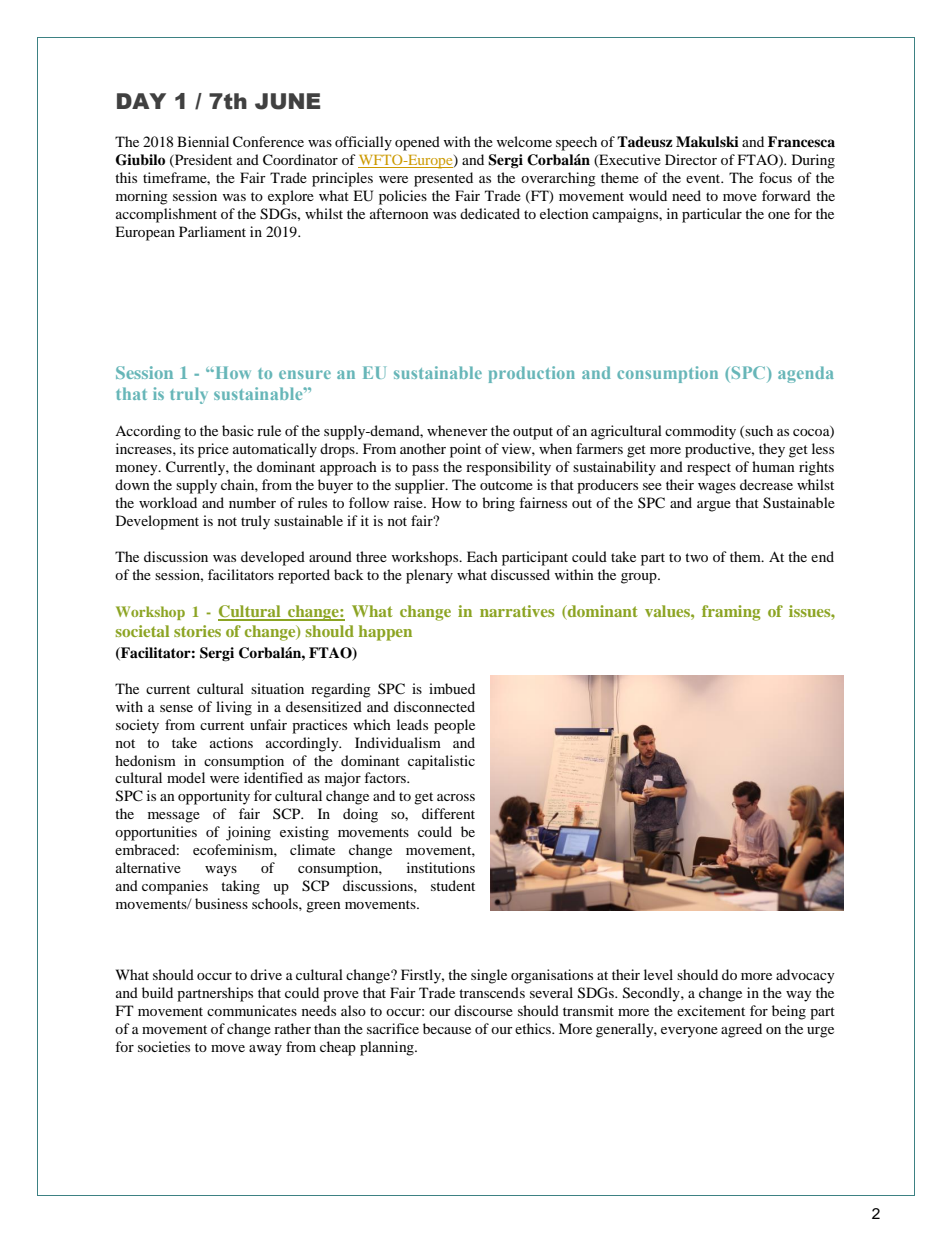 This screenshot has height=1233, width=952. What do you see at coordinates (801, 141) in the screenshot?
I see `Francesca` at bounding box center [801, 141].
